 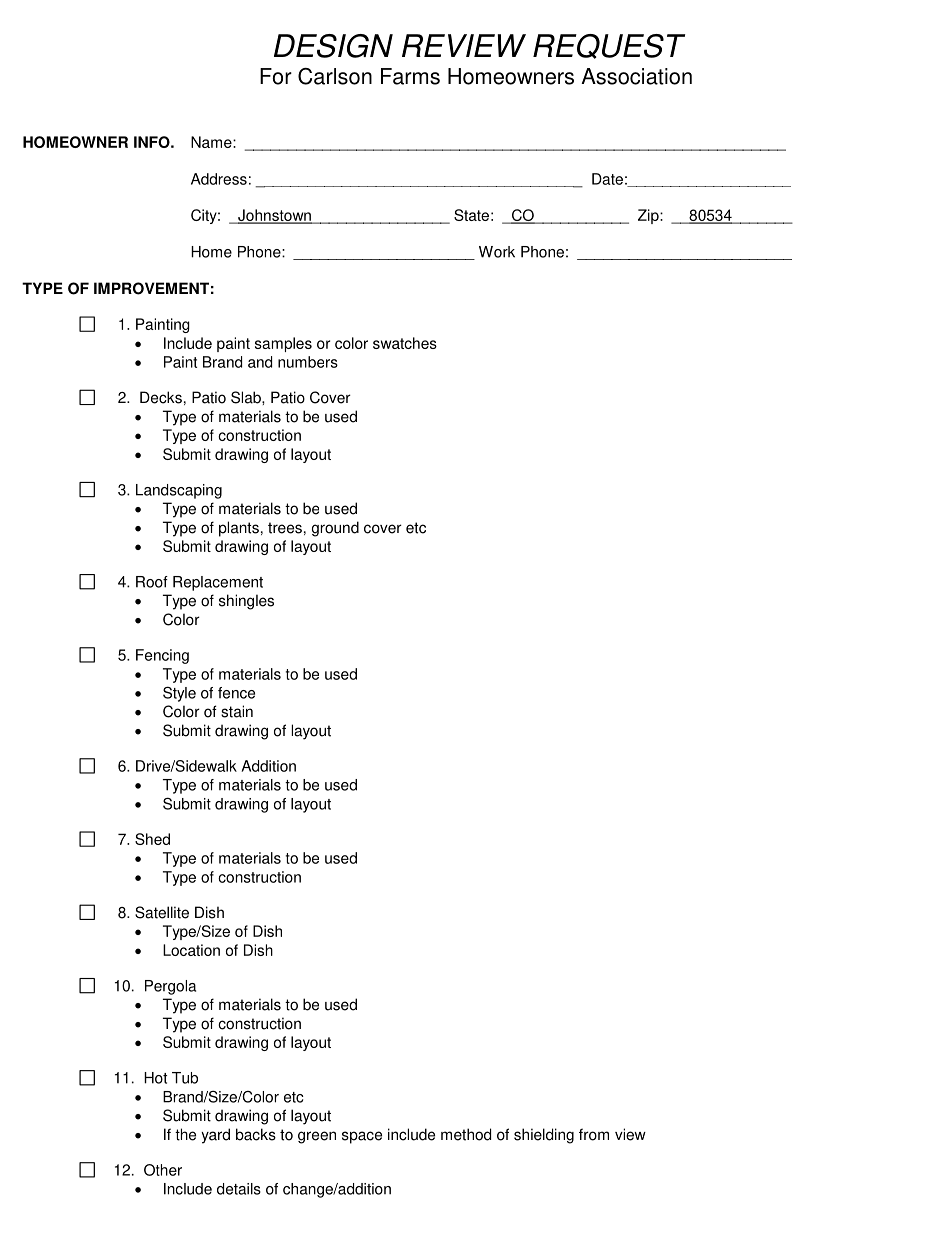 I want to click on Shed, so click(x=152, y=839).
